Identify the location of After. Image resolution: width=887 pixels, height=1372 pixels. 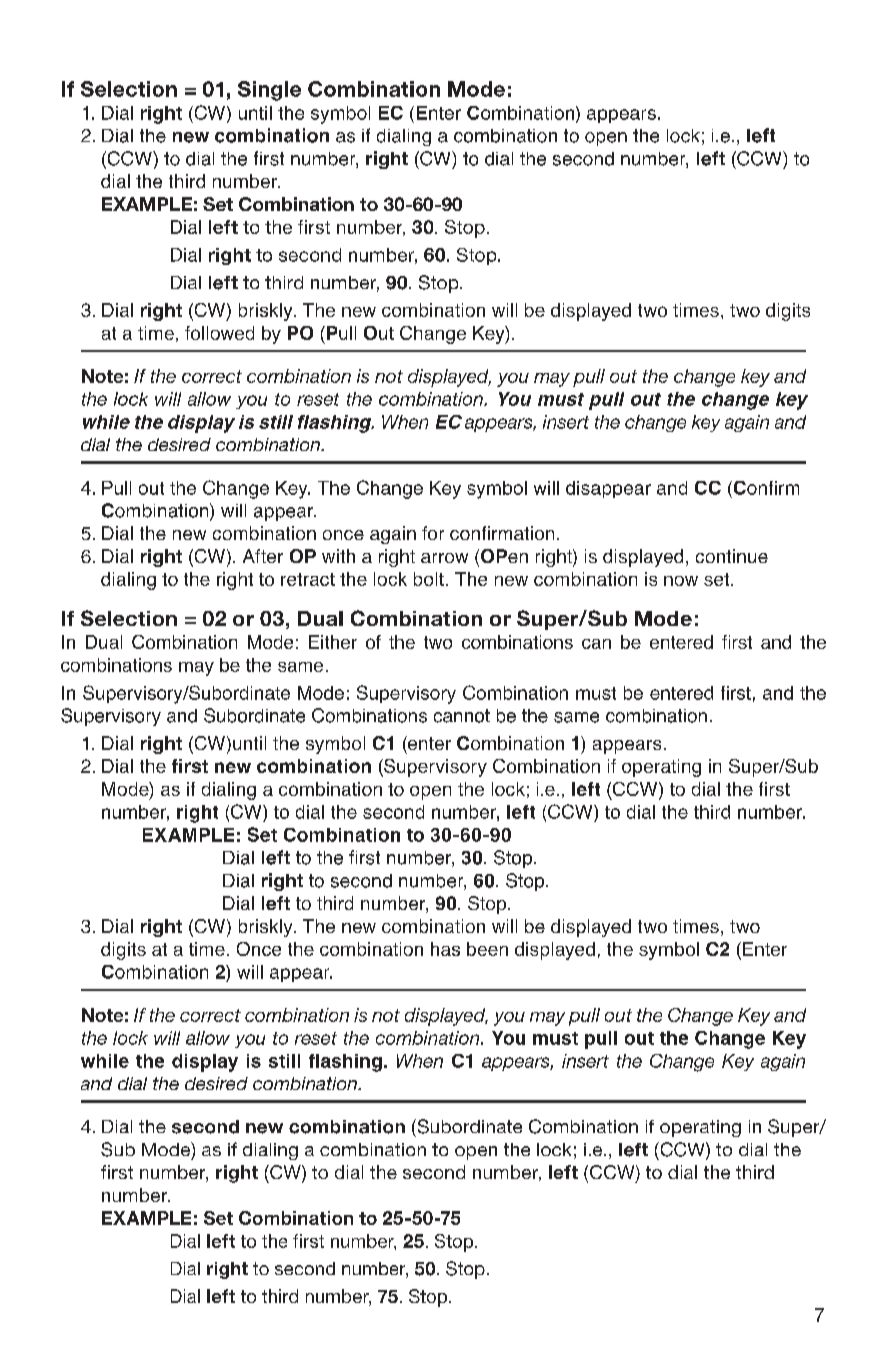
(263, 556).
